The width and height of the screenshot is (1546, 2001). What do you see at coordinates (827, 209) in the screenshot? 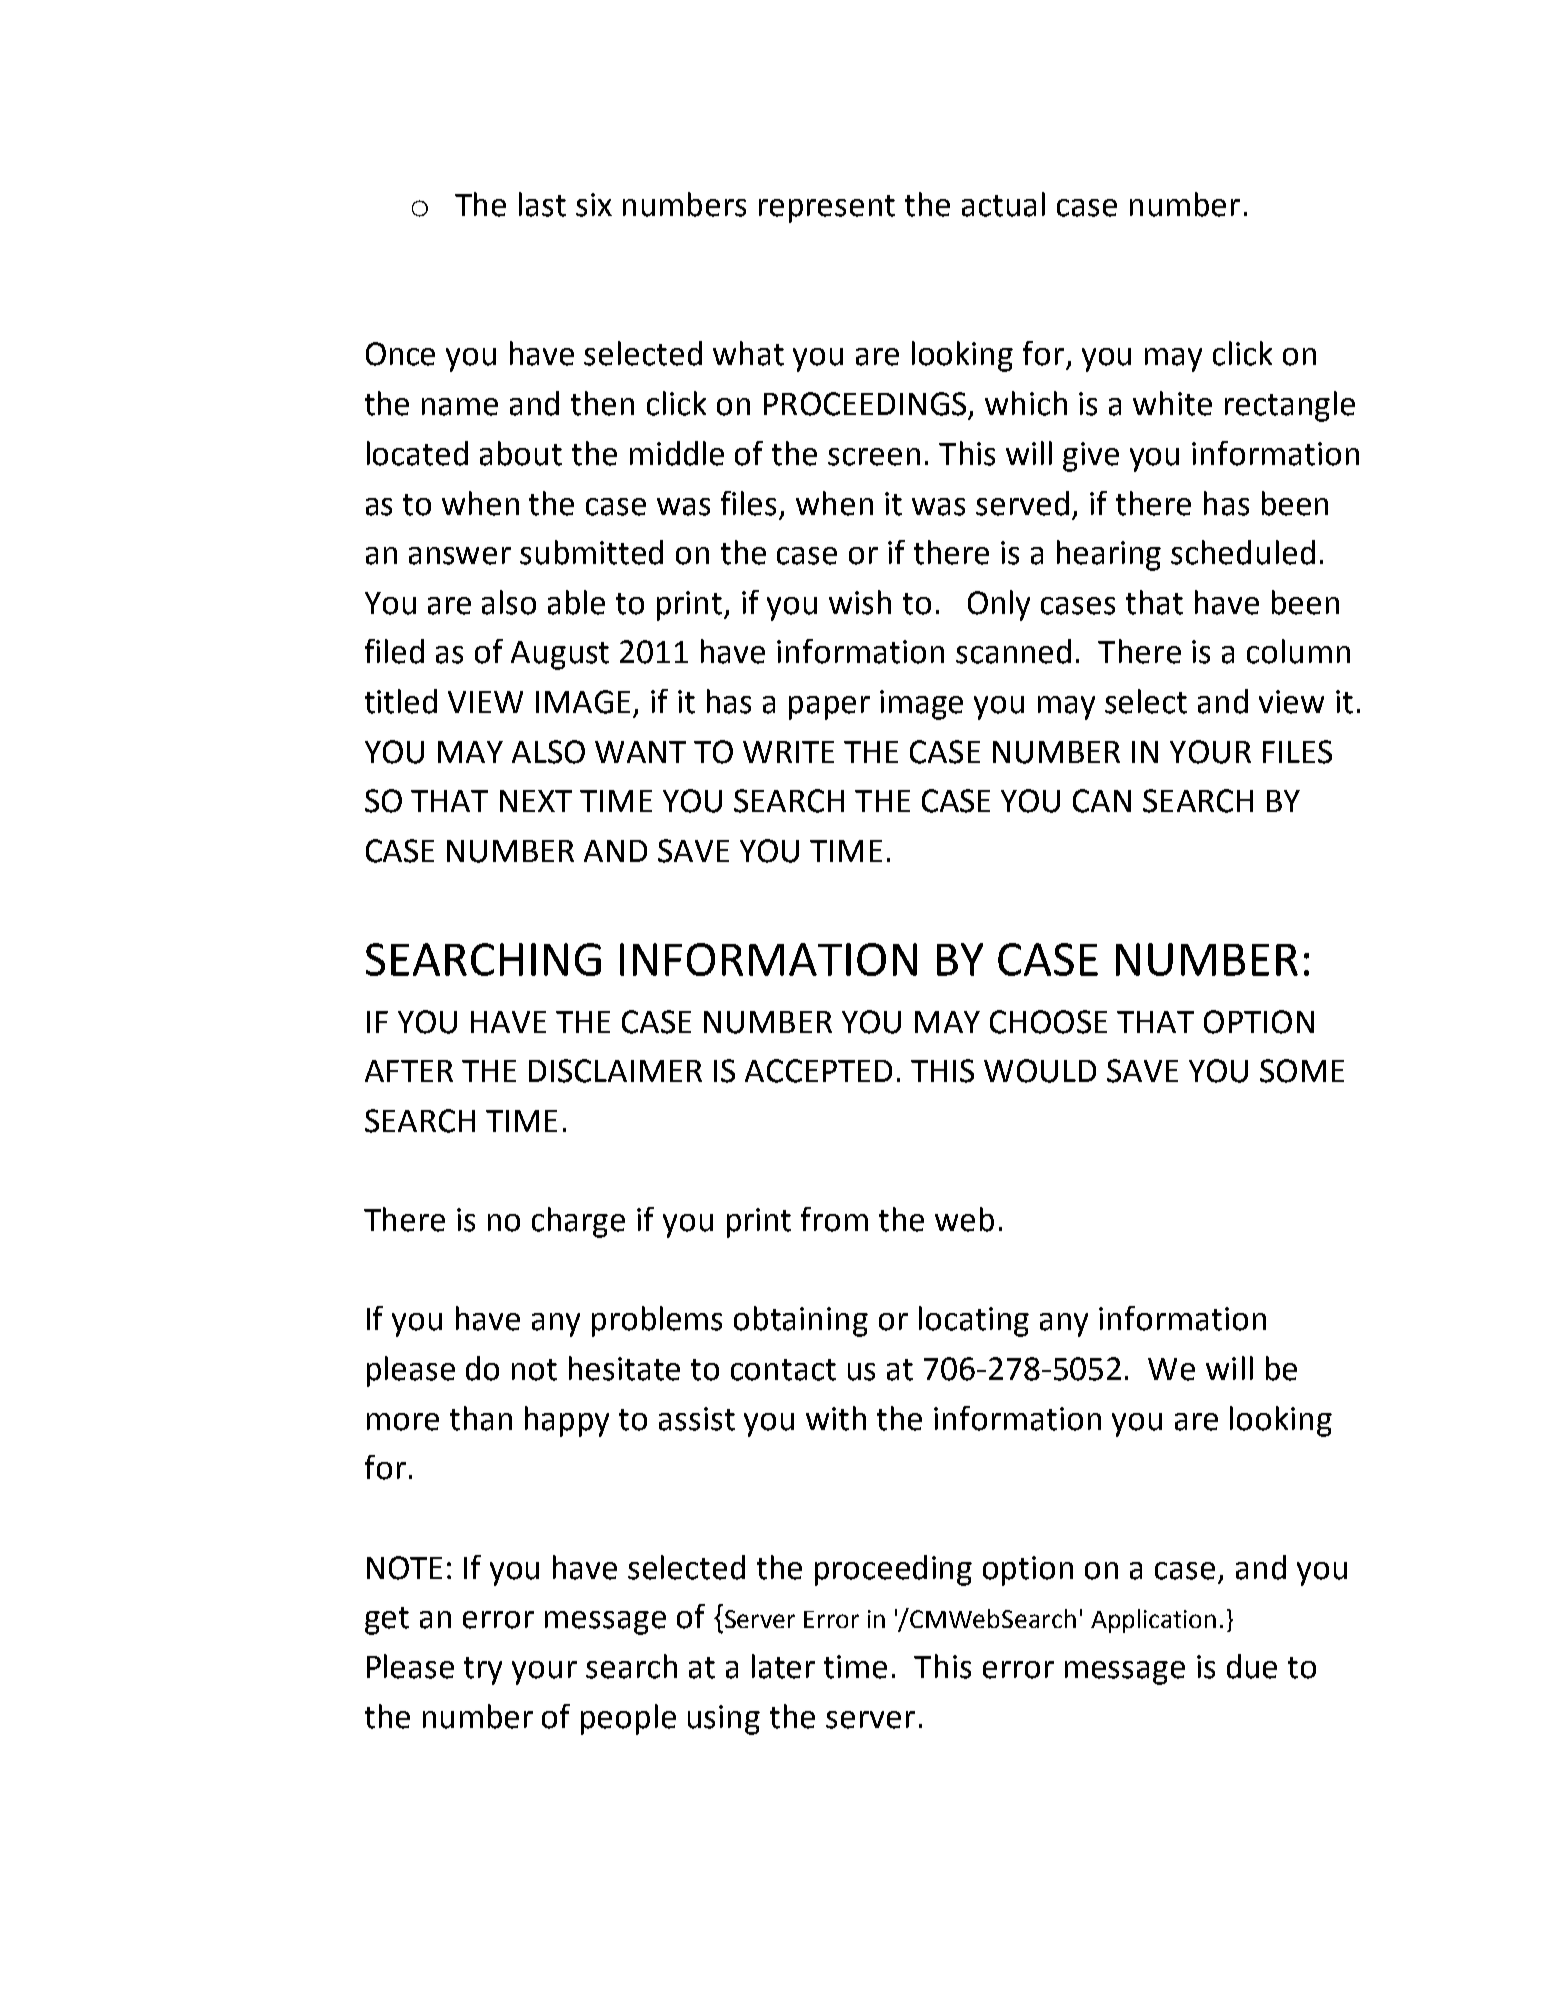
I see `represent` at bounding box center [827, 209].
